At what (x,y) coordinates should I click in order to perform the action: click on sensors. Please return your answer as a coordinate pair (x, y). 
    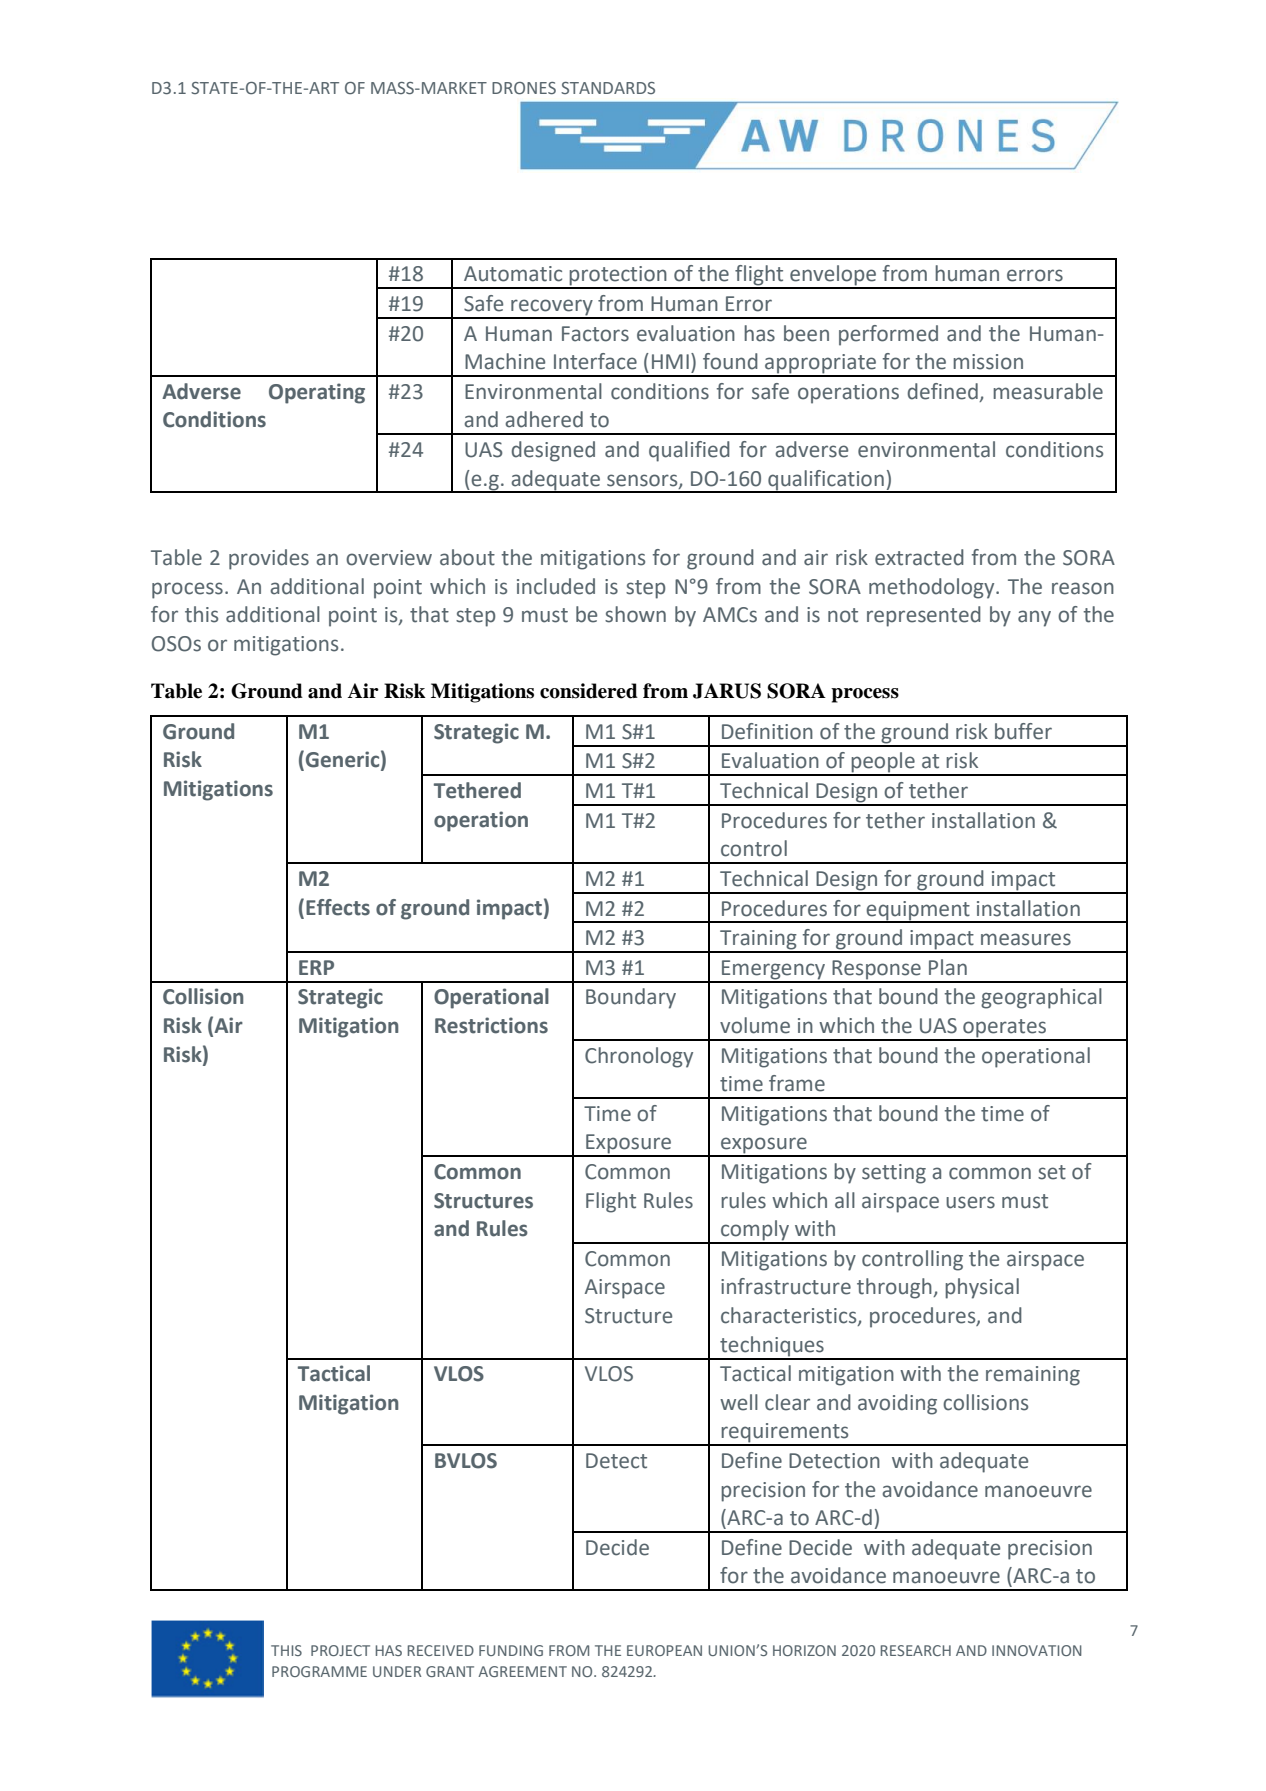
    Looking at the image, I should click on (643, 481).
